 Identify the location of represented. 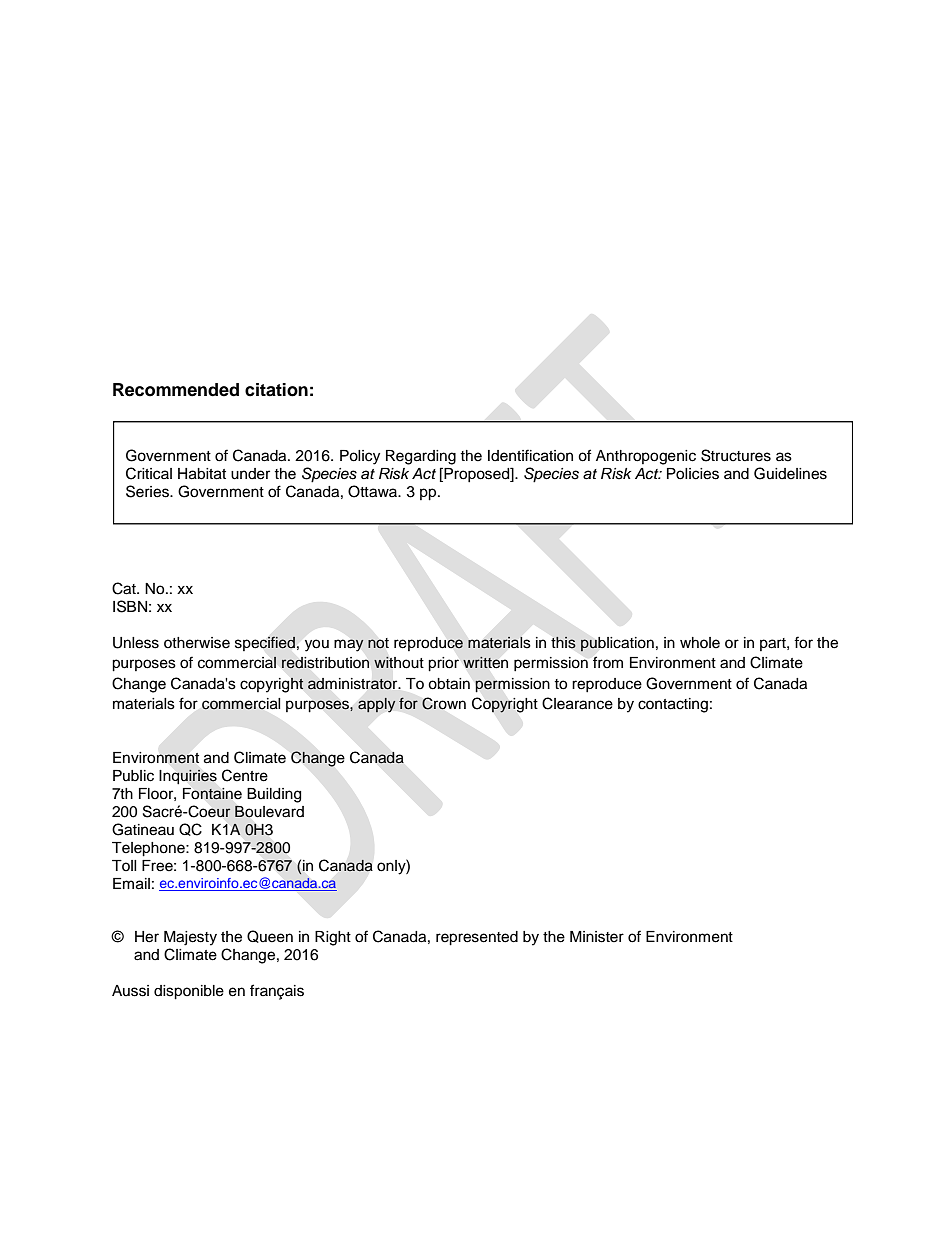
(477, 938).
